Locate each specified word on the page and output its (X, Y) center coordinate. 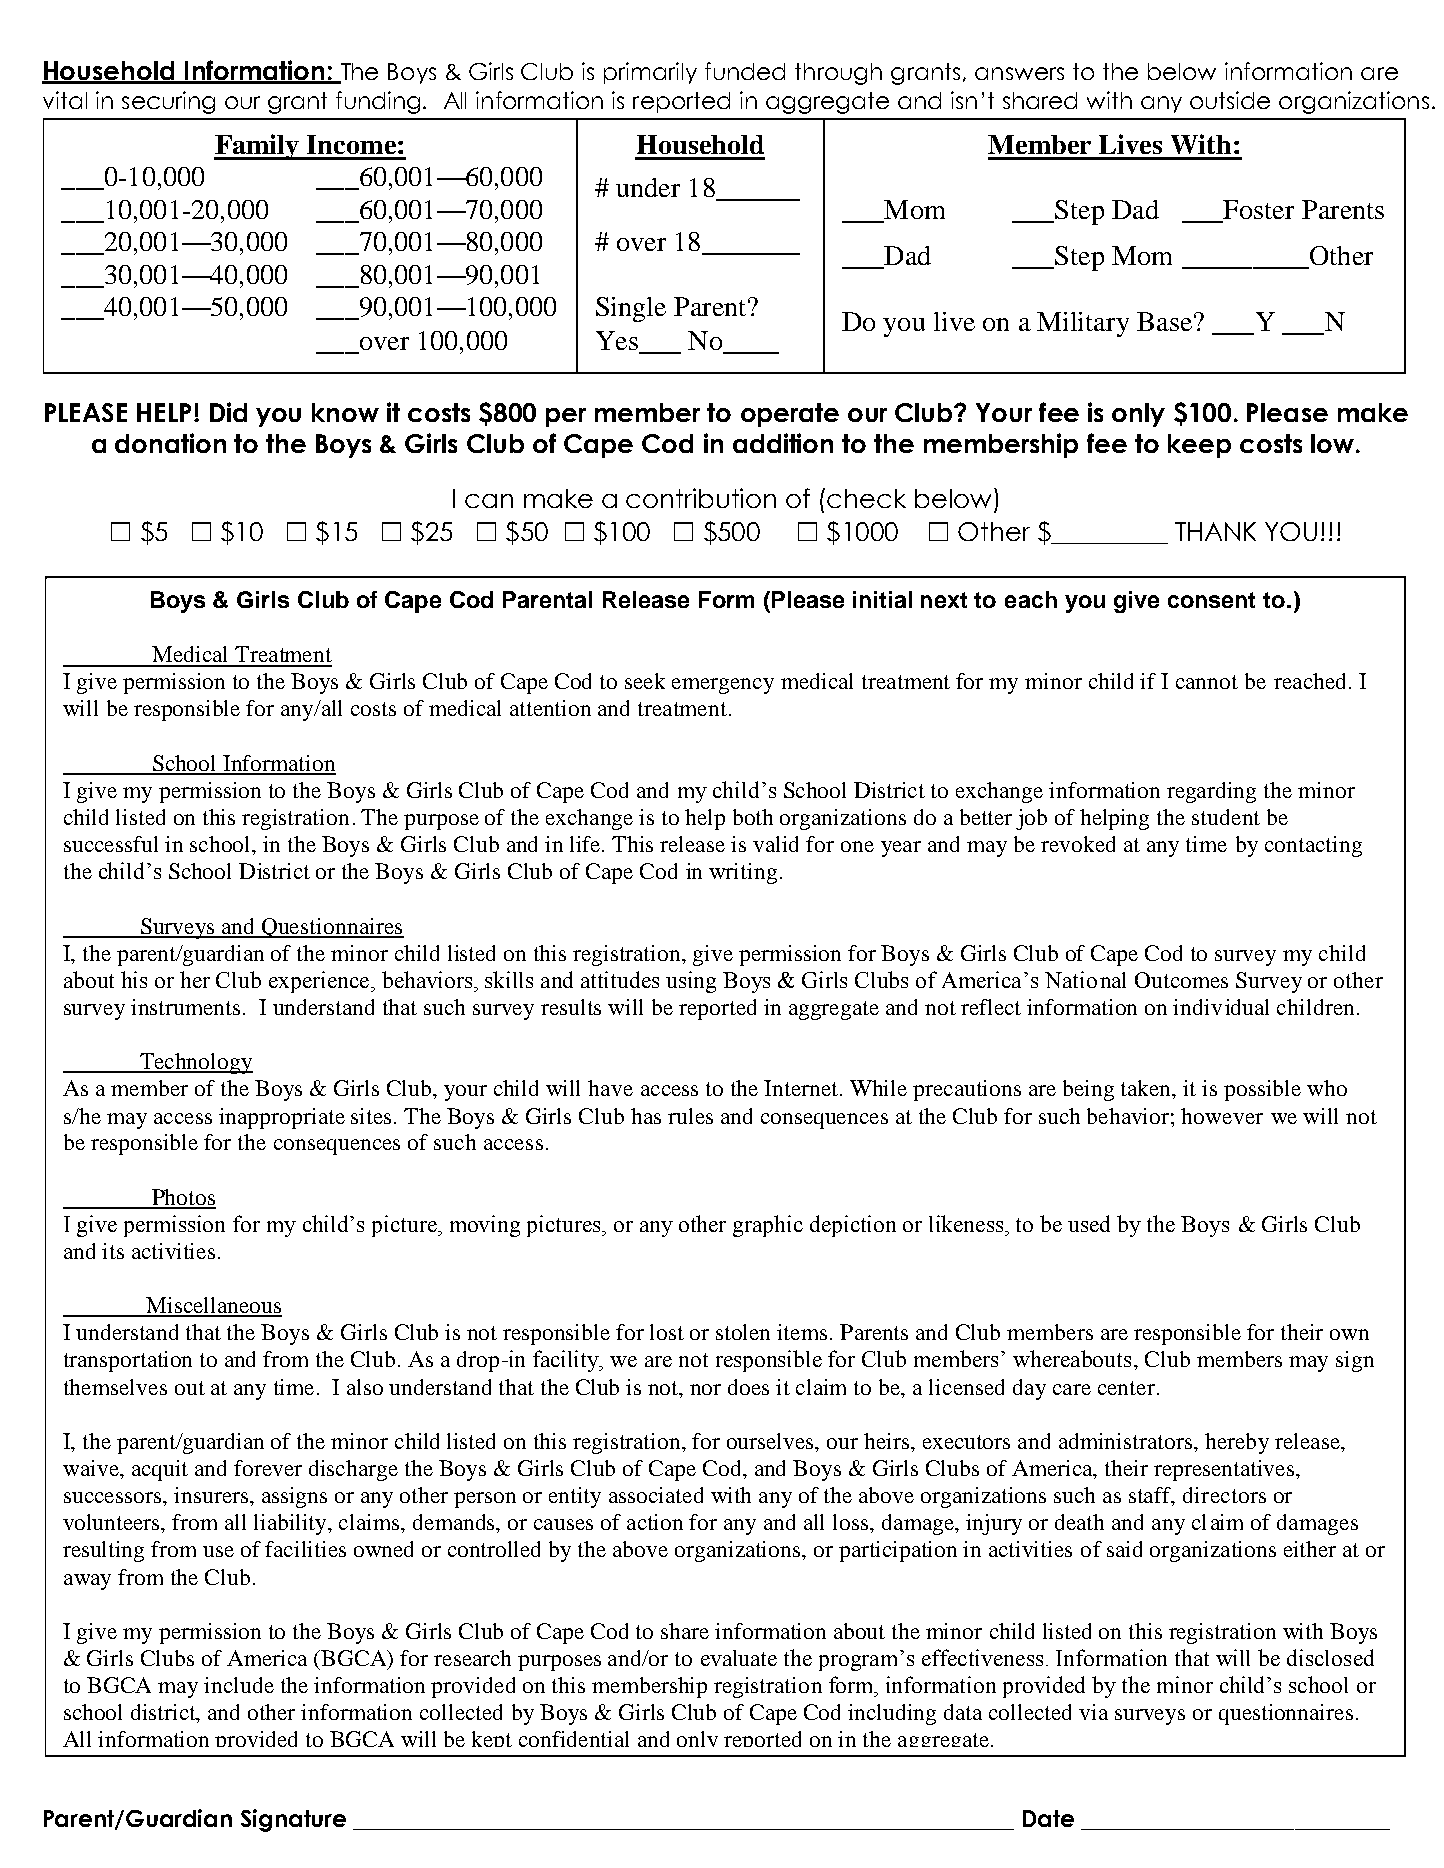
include (239, 1685)
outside (1230, 100)
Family (257, 147)
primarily (650, 73)
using (691, 982)
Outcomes (1181, 980)
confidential (574, 1739)
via (1093, 1712)
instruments (187, 1007)
